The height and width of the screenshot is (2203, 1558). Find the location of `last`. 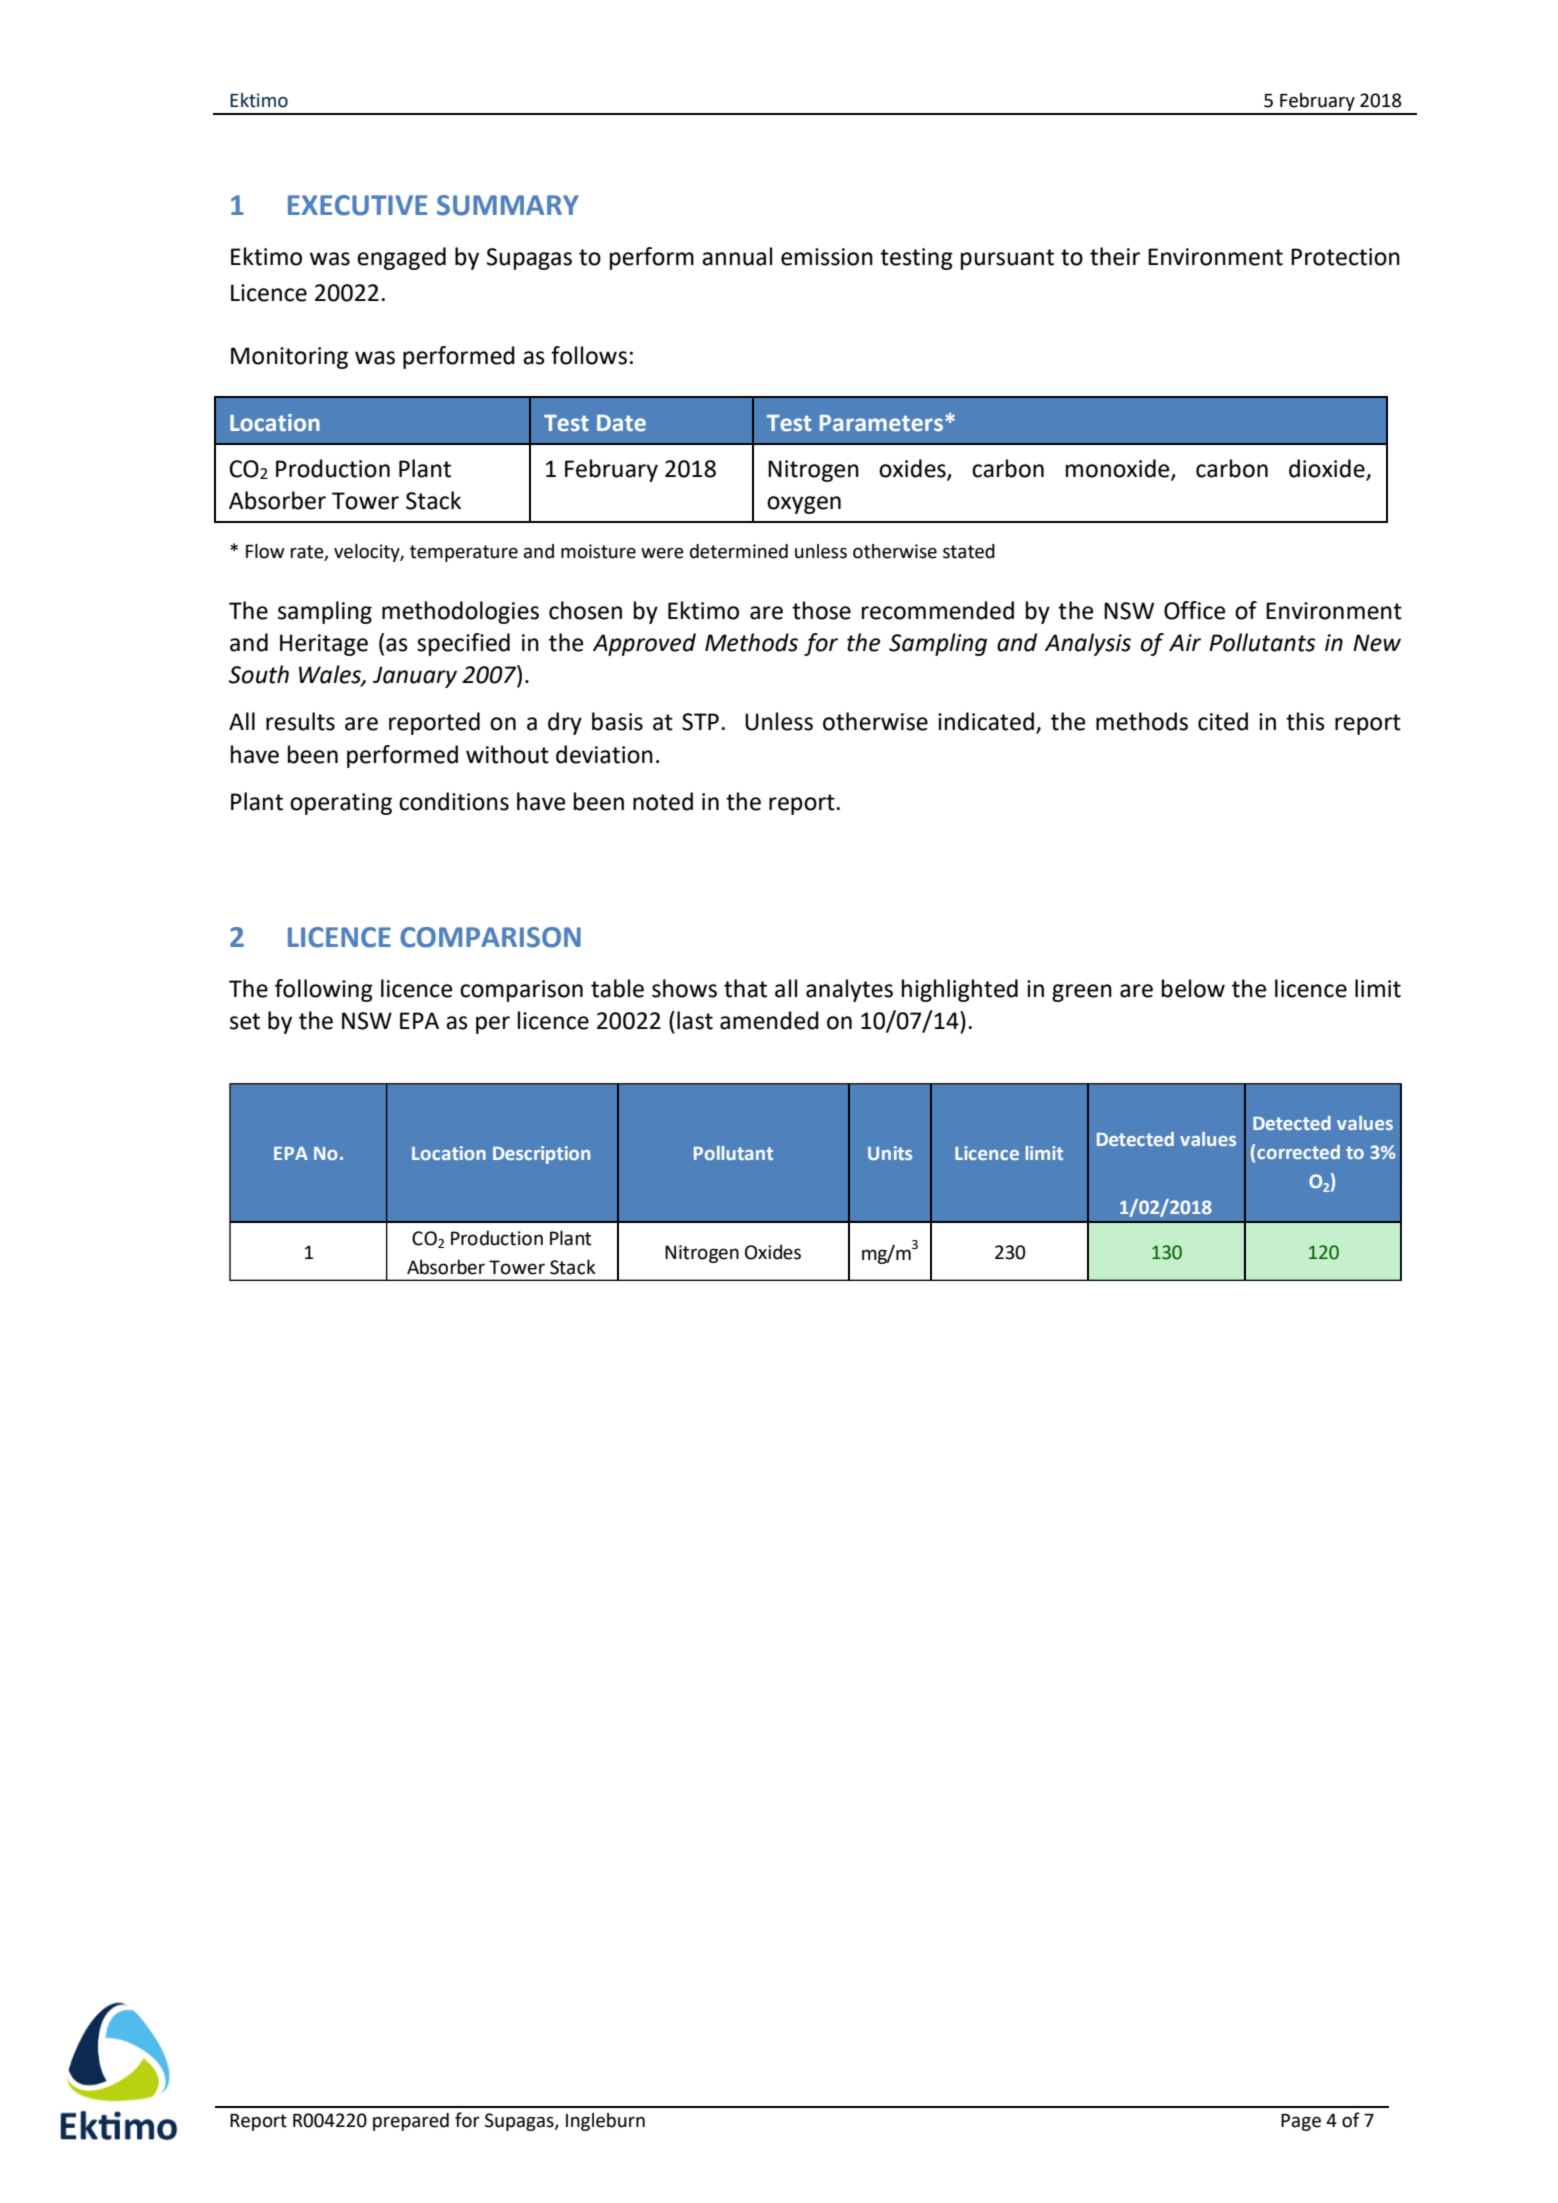

last is located at coordinates (695, 1020).
